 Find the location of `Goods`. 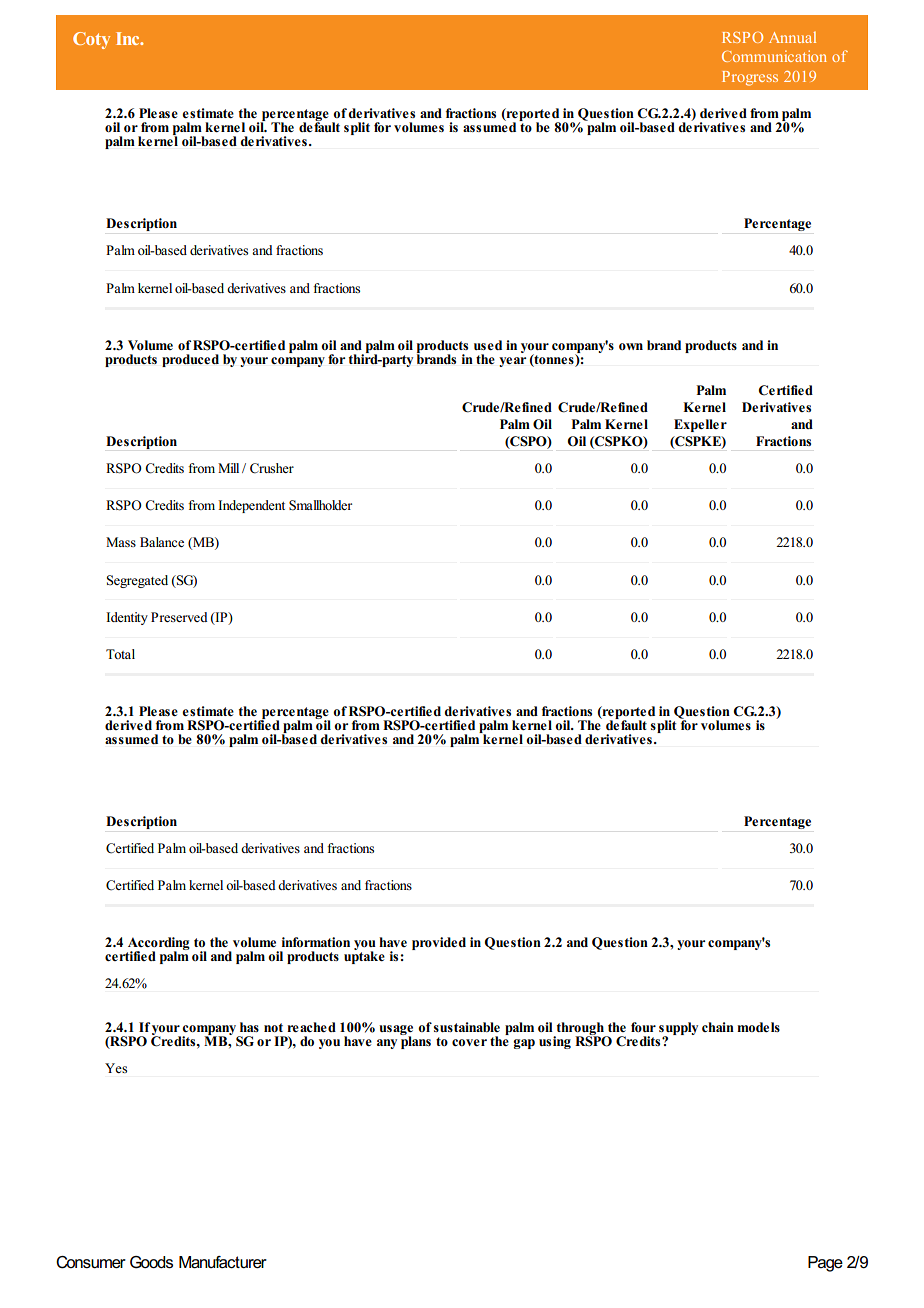

Goods is located at coordinates (151, 1262).
